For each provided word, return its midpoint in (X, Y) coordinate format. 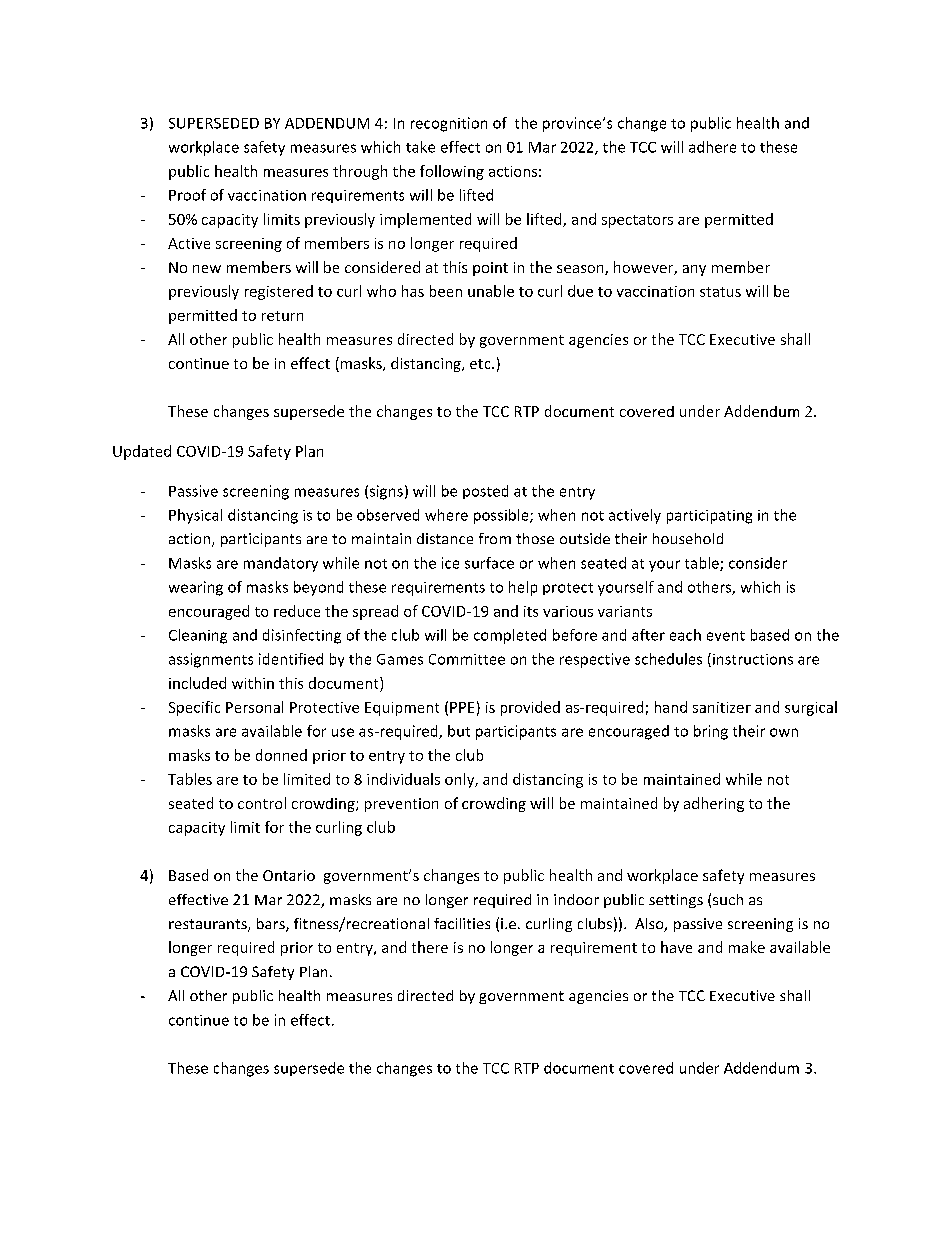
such (728, 899)
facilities (462, 923)
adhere (712, 147)
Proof (187, 195)
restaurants (209, 925)
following (452, 172)
